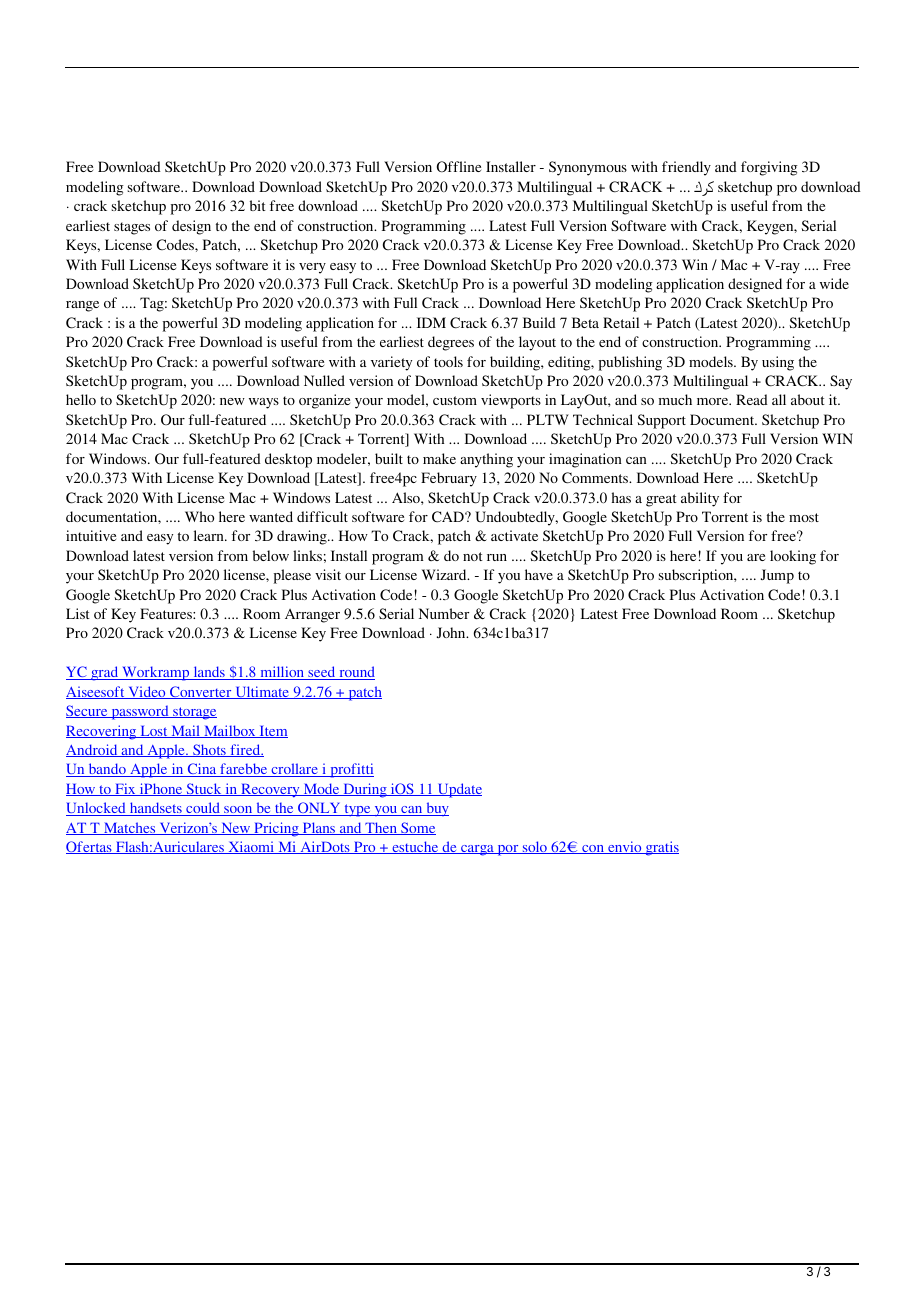 The width and height of the screenshot is (924, 1308). What do you see at coordinates (661, 848) in the screenshot?
I see `gratis` at bounding box center [661, 848].
